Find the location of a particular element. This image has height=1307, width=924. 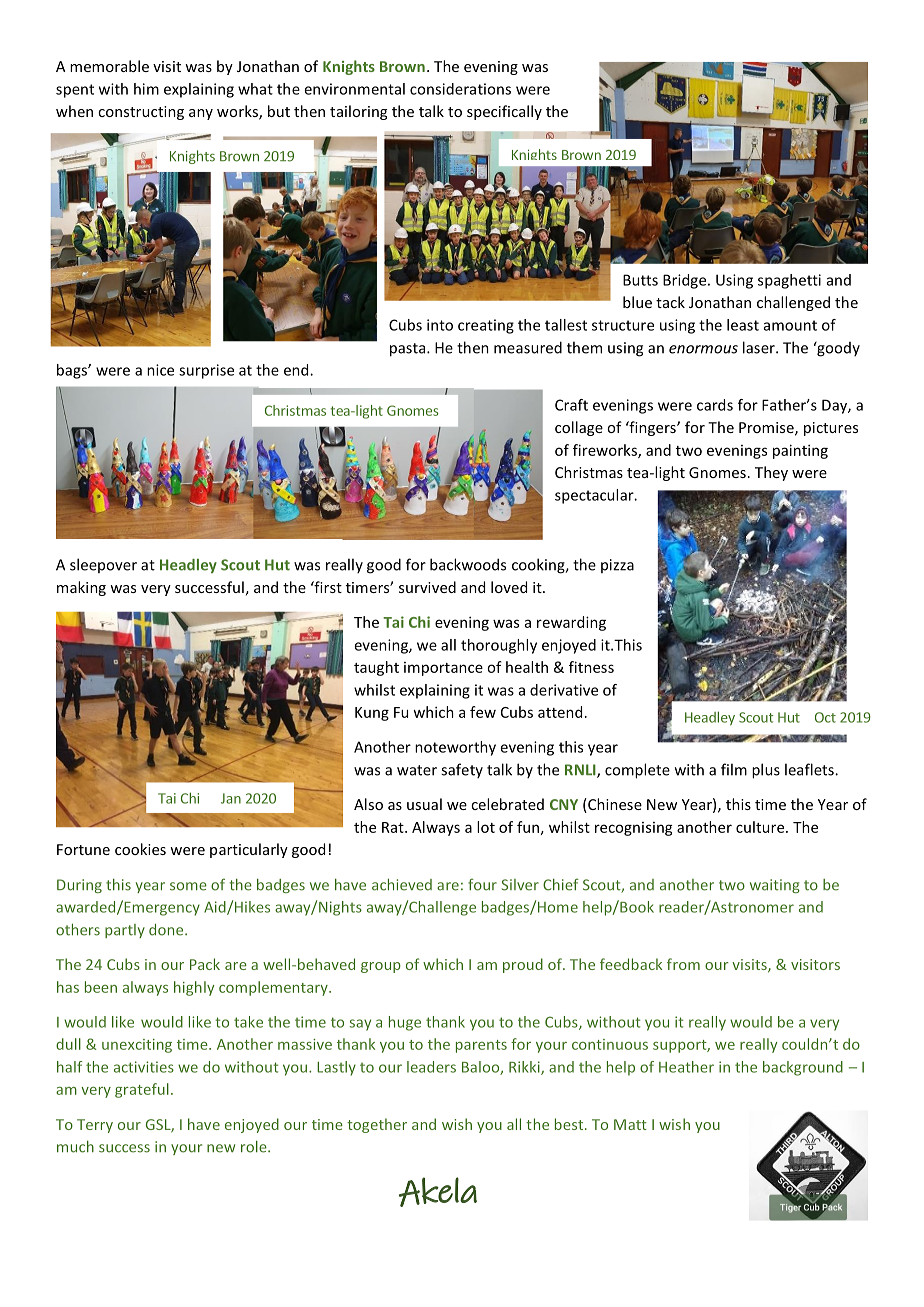

grateful is located at coordinates (142, 1090).
